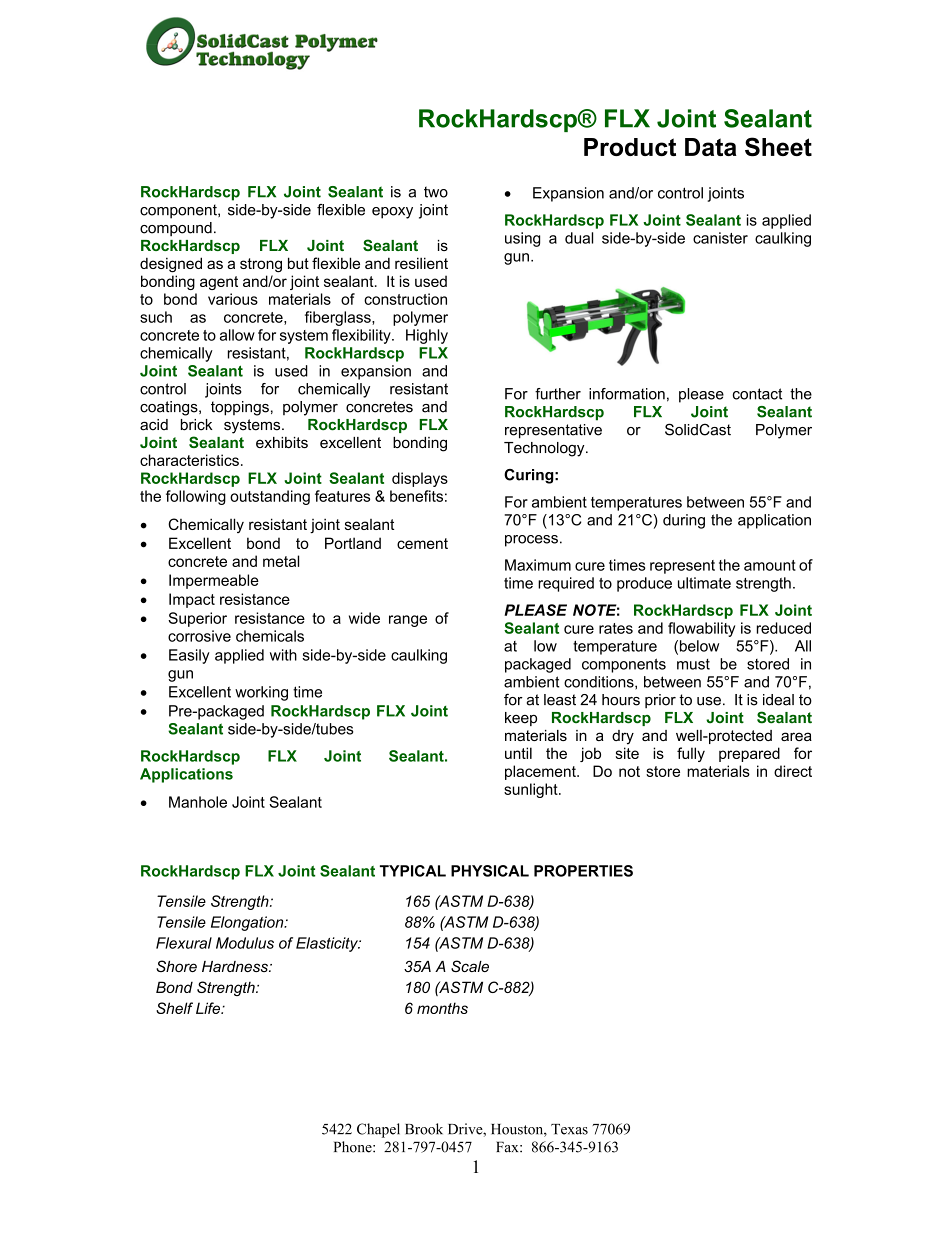 This screenshot has height=1233, width=952. Describe the element at coordinates (436, 192) in the screenshot. I see `two` at that location.
